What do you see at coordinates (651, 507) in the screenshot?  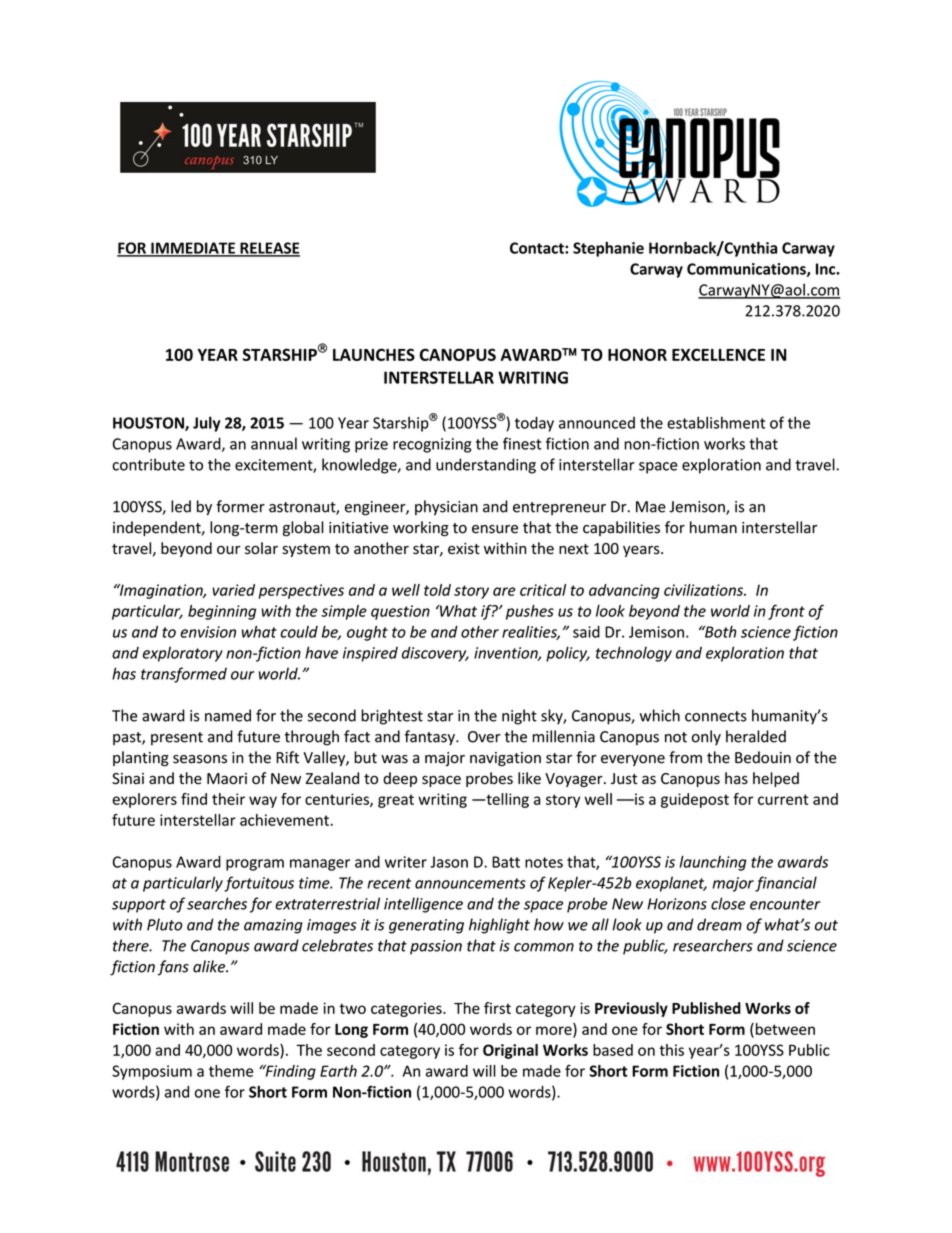 I see `Mae` at bounding box center [651, 507].
